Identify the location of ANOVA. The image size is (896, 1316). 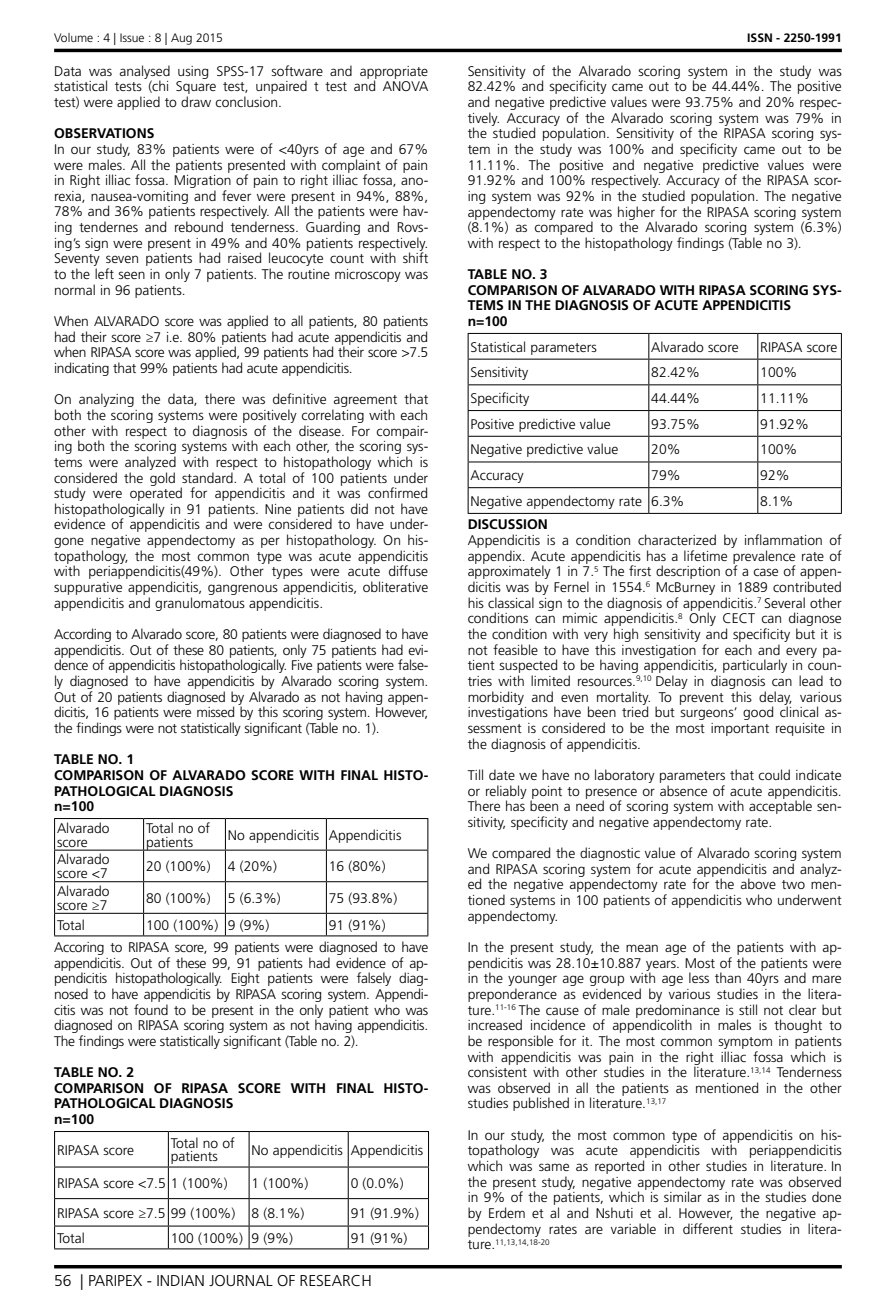
(405, 86).
